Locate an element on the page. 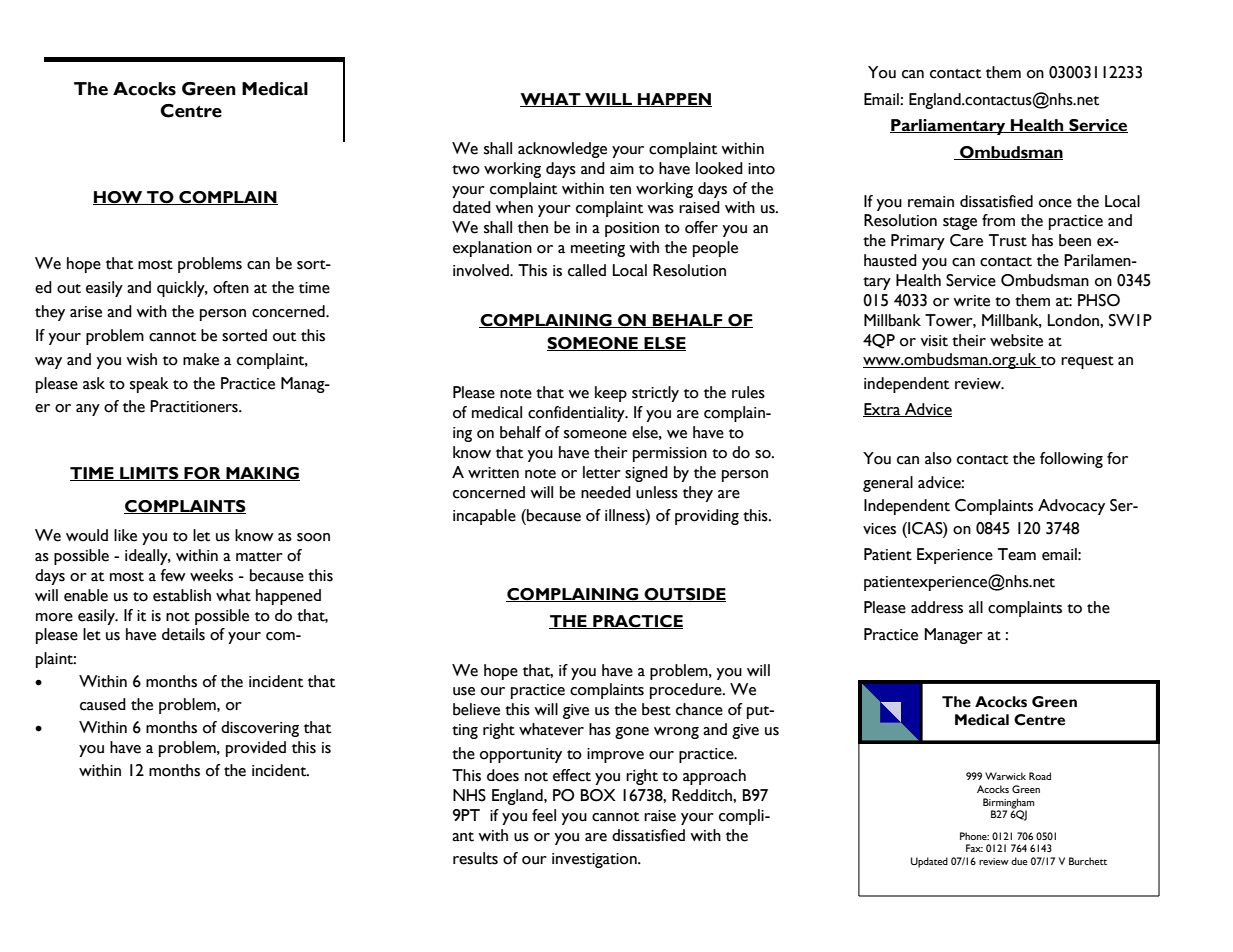 This page has height=952, width=1233. remain is located at coordinates (931, 202).
